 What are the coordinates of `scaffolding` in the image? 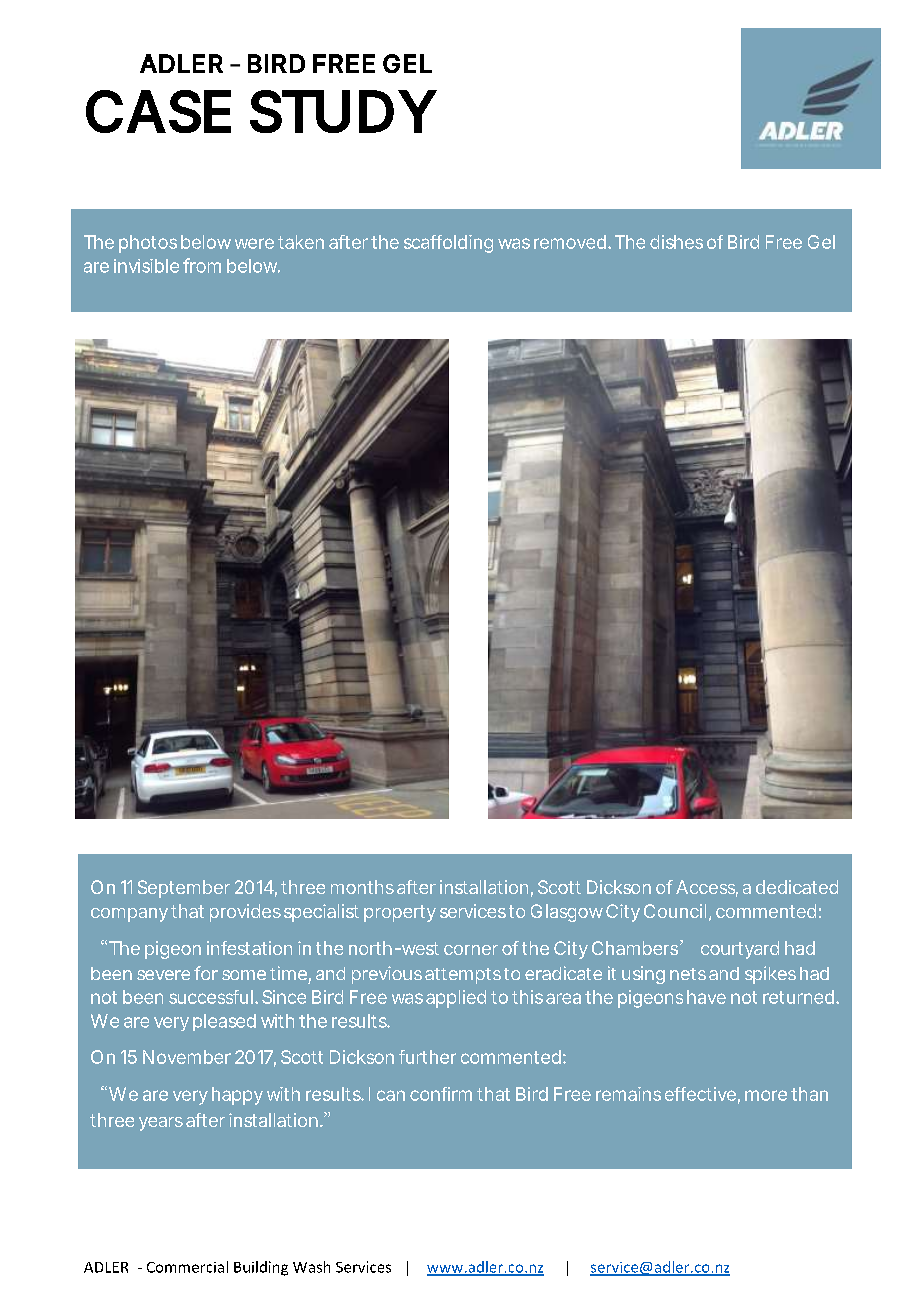 It's located at (448, 244).
